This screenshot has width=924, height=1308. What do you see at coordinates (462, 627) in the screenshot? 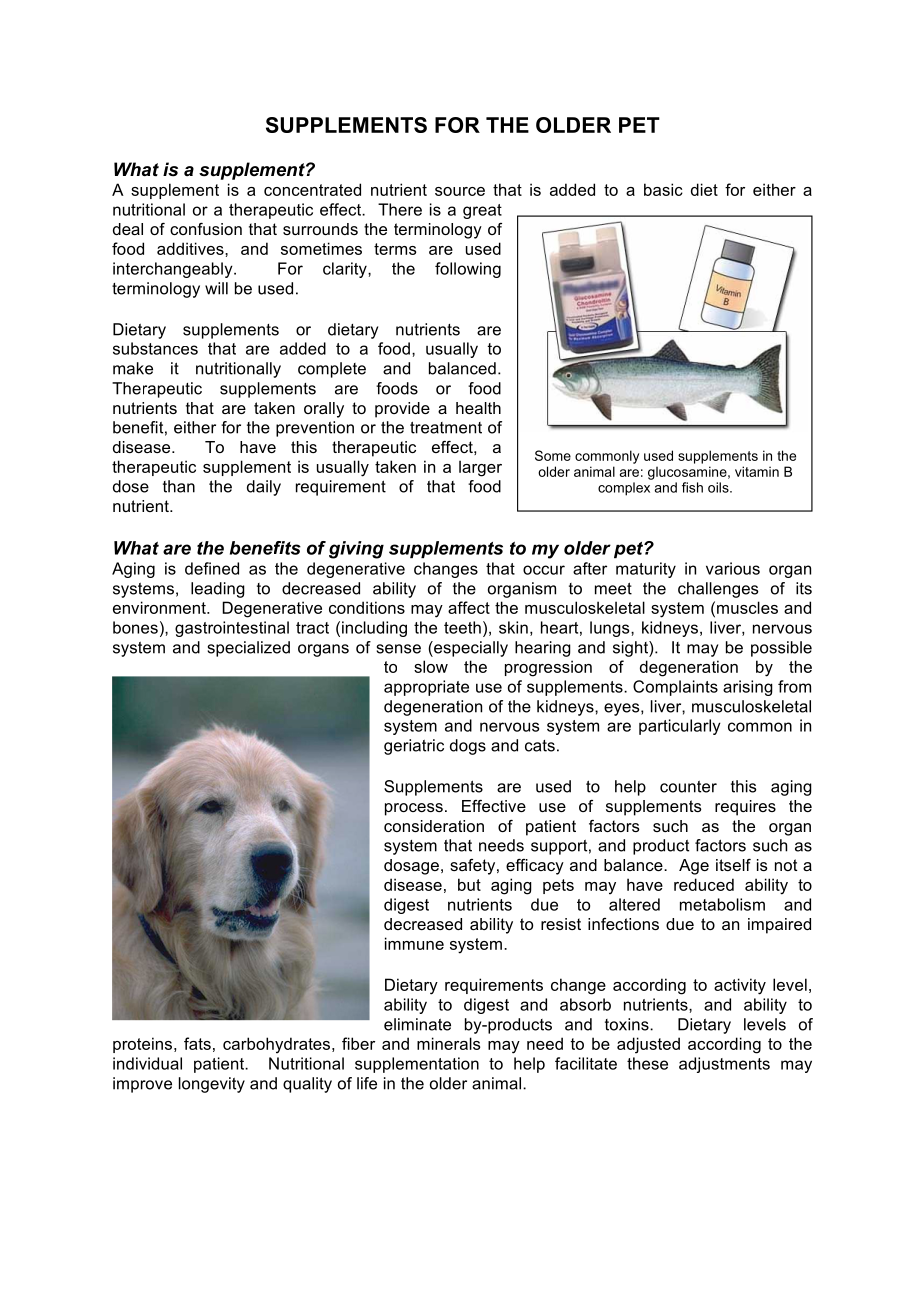
I see `teeth` at bounding box center [462, 627].
